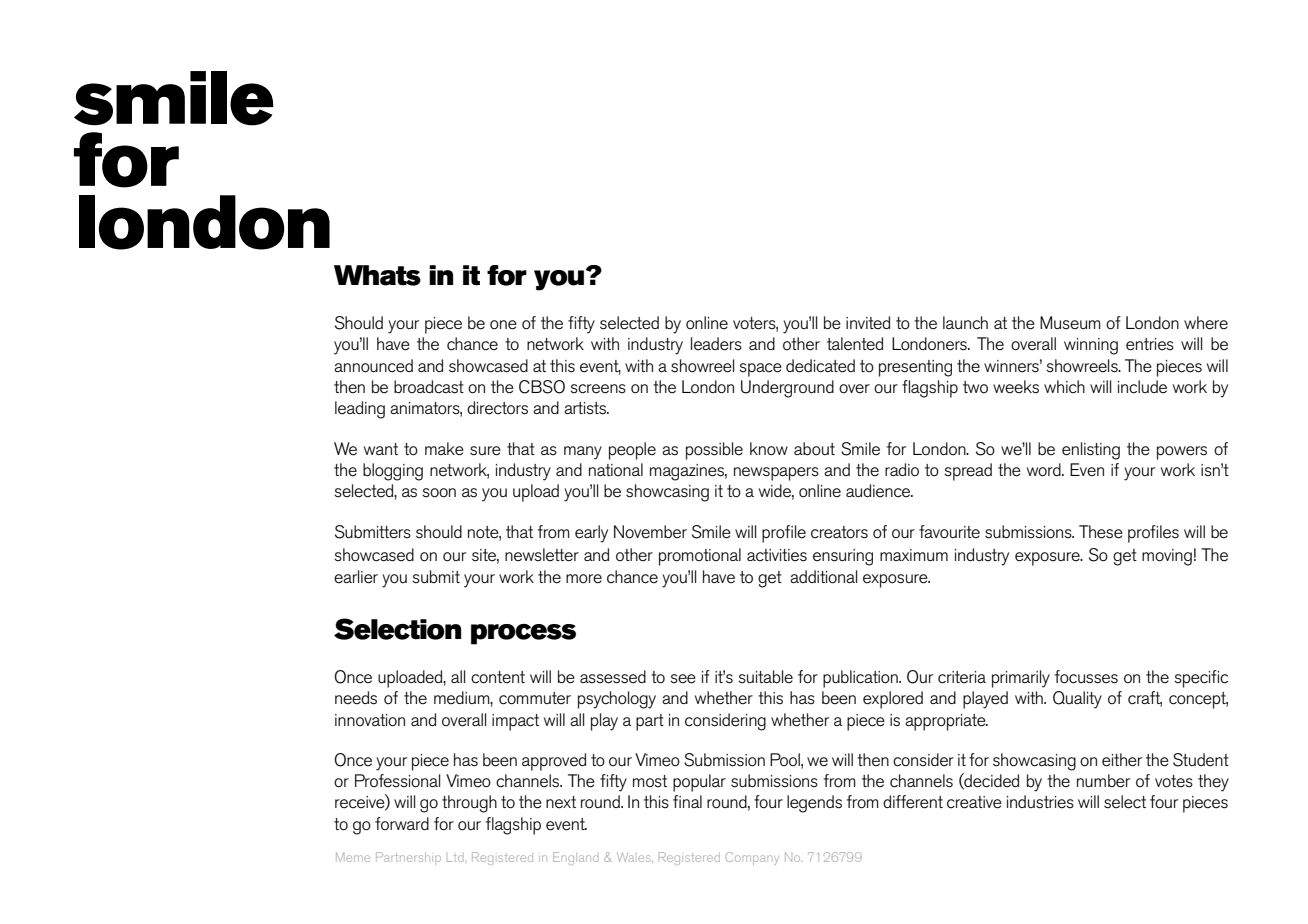 The height and width of the document is (924, 1308). What do you see at coordinates (456, 858) in the document?
I see `Ltd` at bounding box center [456, 858].
